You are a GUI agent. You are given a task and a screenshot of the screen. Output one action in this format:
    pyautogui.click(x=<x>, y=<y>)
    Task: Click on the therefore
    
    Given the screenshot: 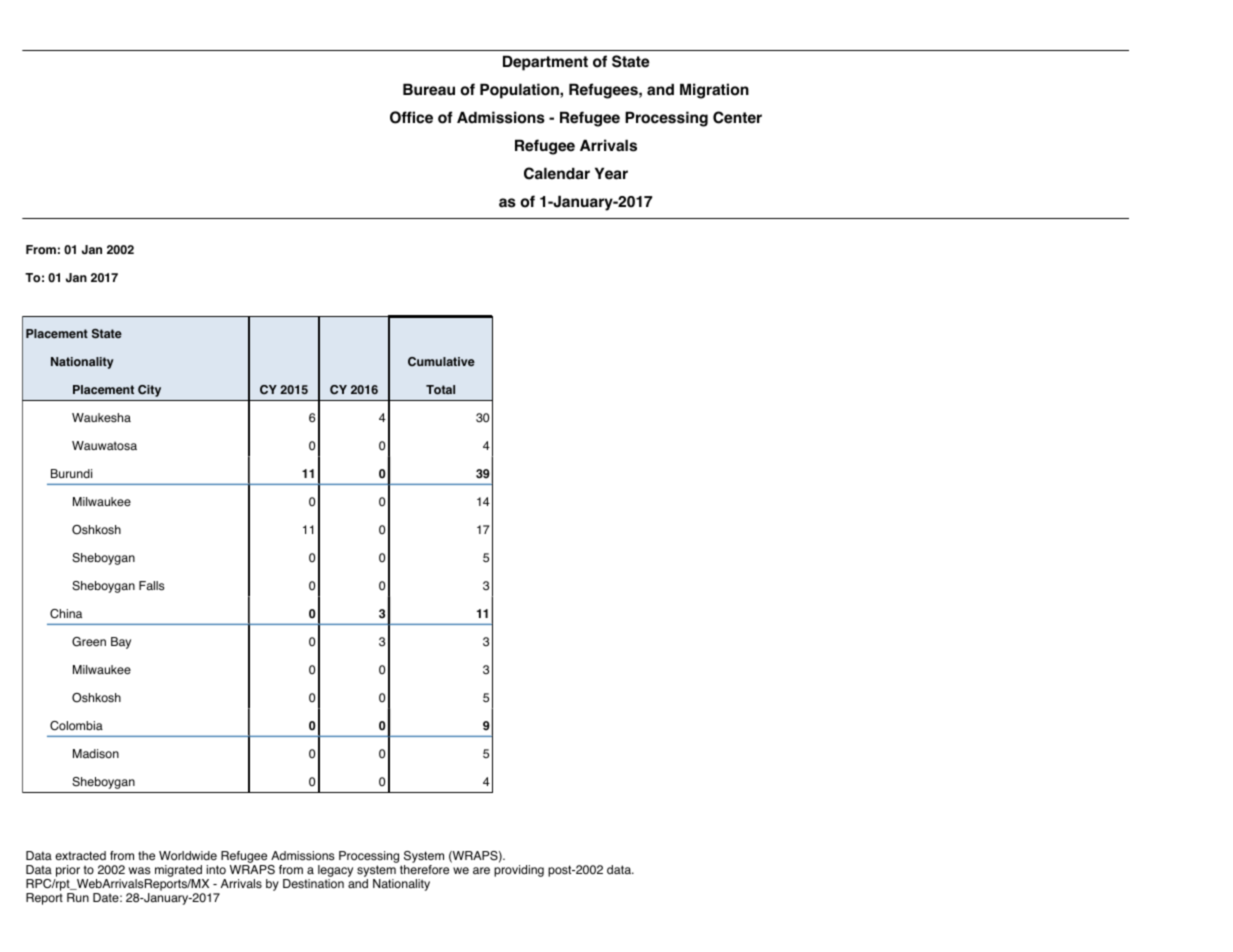 What is the action you would take?
    pyautogui.click(x=424, y=870)
